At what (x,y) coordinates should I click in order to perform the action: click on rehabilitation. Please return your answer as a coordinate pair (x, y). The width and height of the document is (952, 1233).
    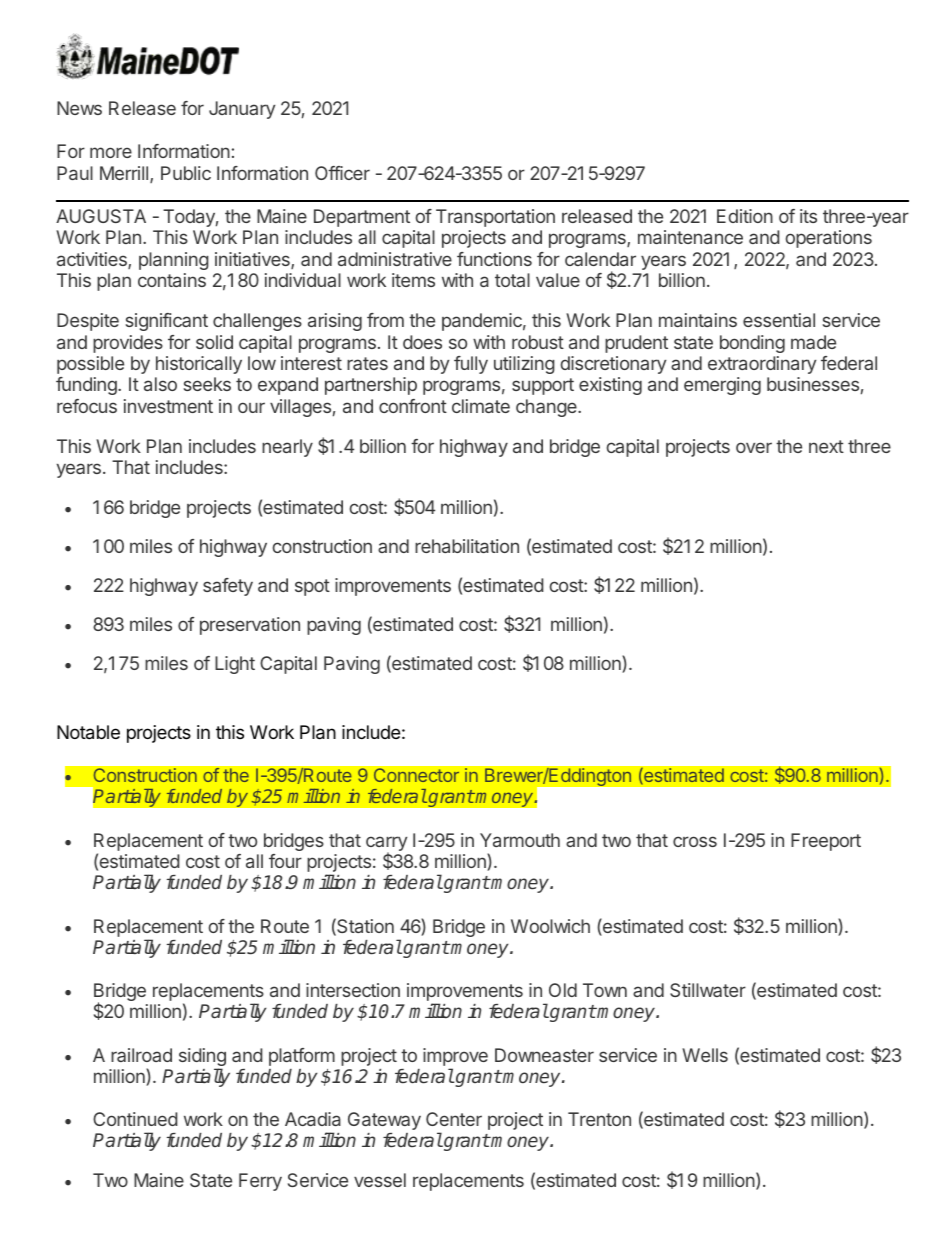
    Looking at the image, I should click on (467, 546).
